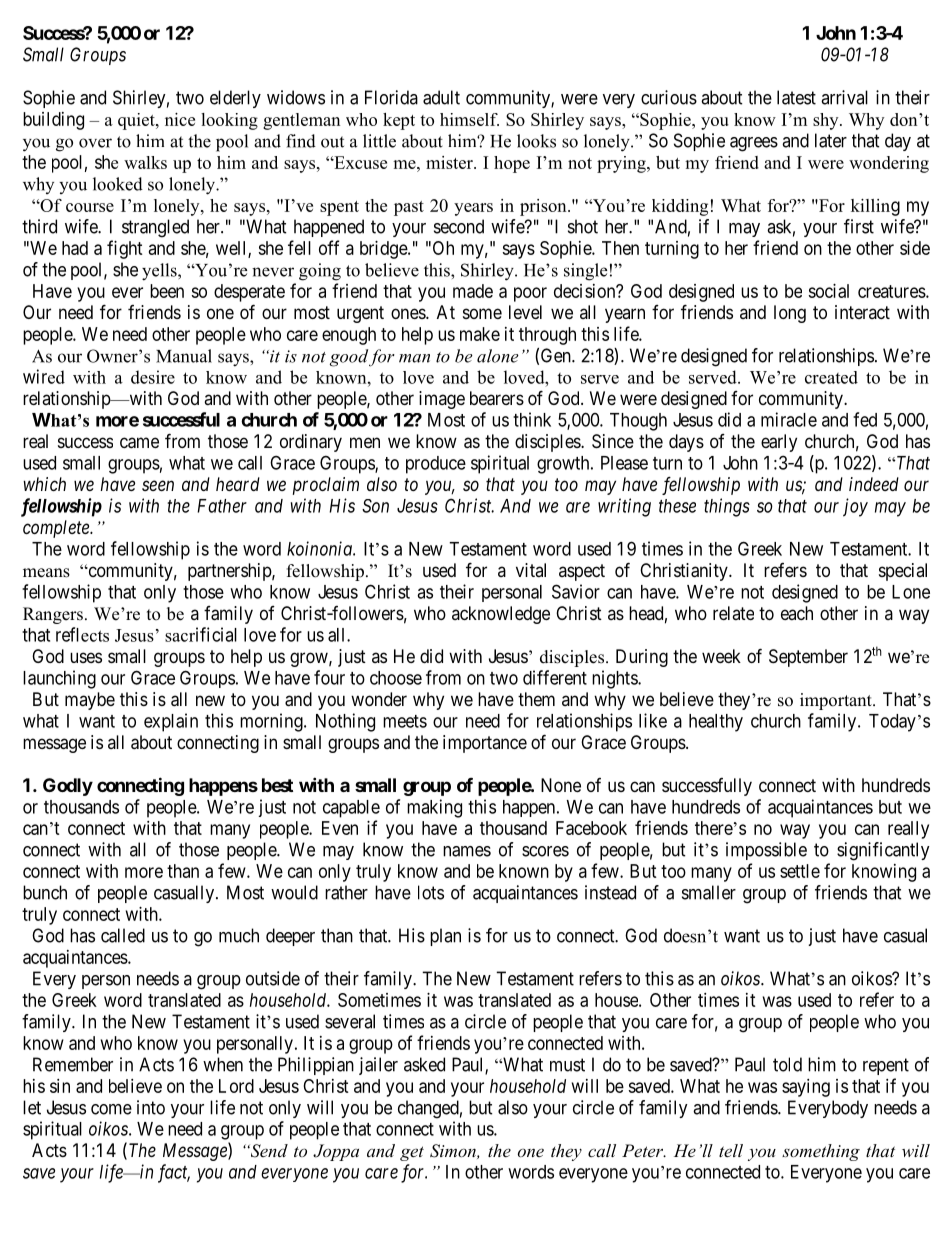  What do you see at coordinates (151, 1107) in the page?
I see `into` at bounding box center [151, 1107].
